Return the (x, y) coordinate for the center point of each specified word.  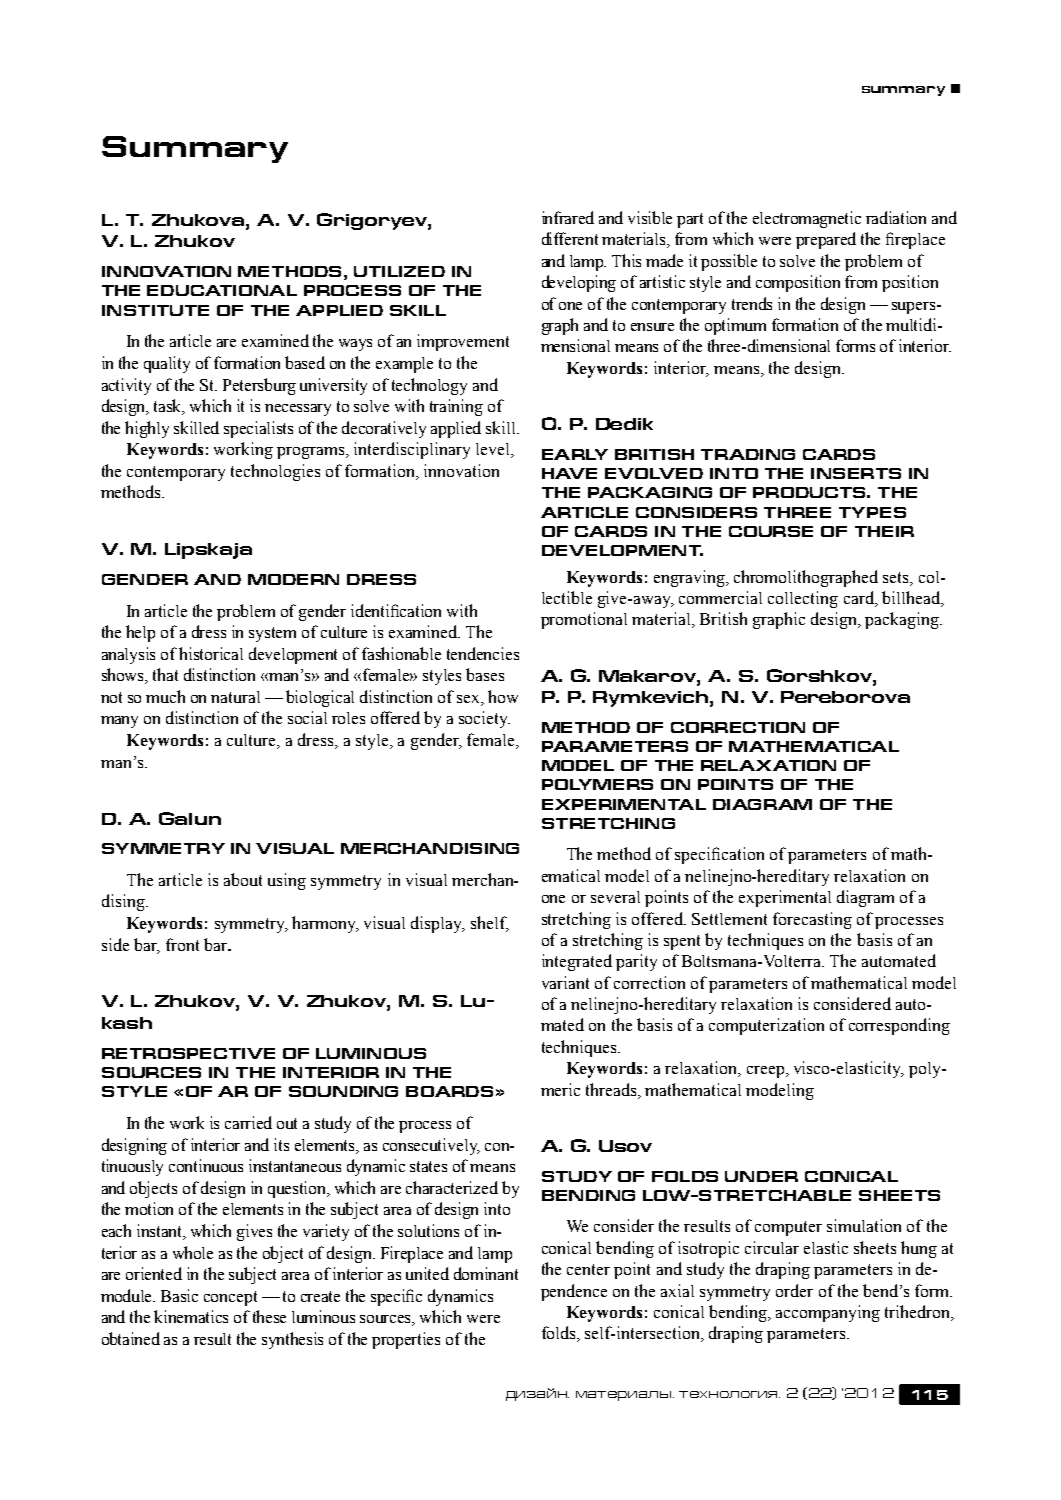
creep (765, 1072)
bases (485, 674)
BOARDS (449, 1091)
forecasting (812, 920)
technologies (275, 472)
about (243, 879)
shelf (490, 924)
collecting (803, 599)
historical (211, 653)
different (570, 238)
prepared (826, 240)
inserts (856, 473)
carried (248, 1122)
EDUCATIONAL (222, 290)
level (494, 450)
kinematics (191, 1316)
